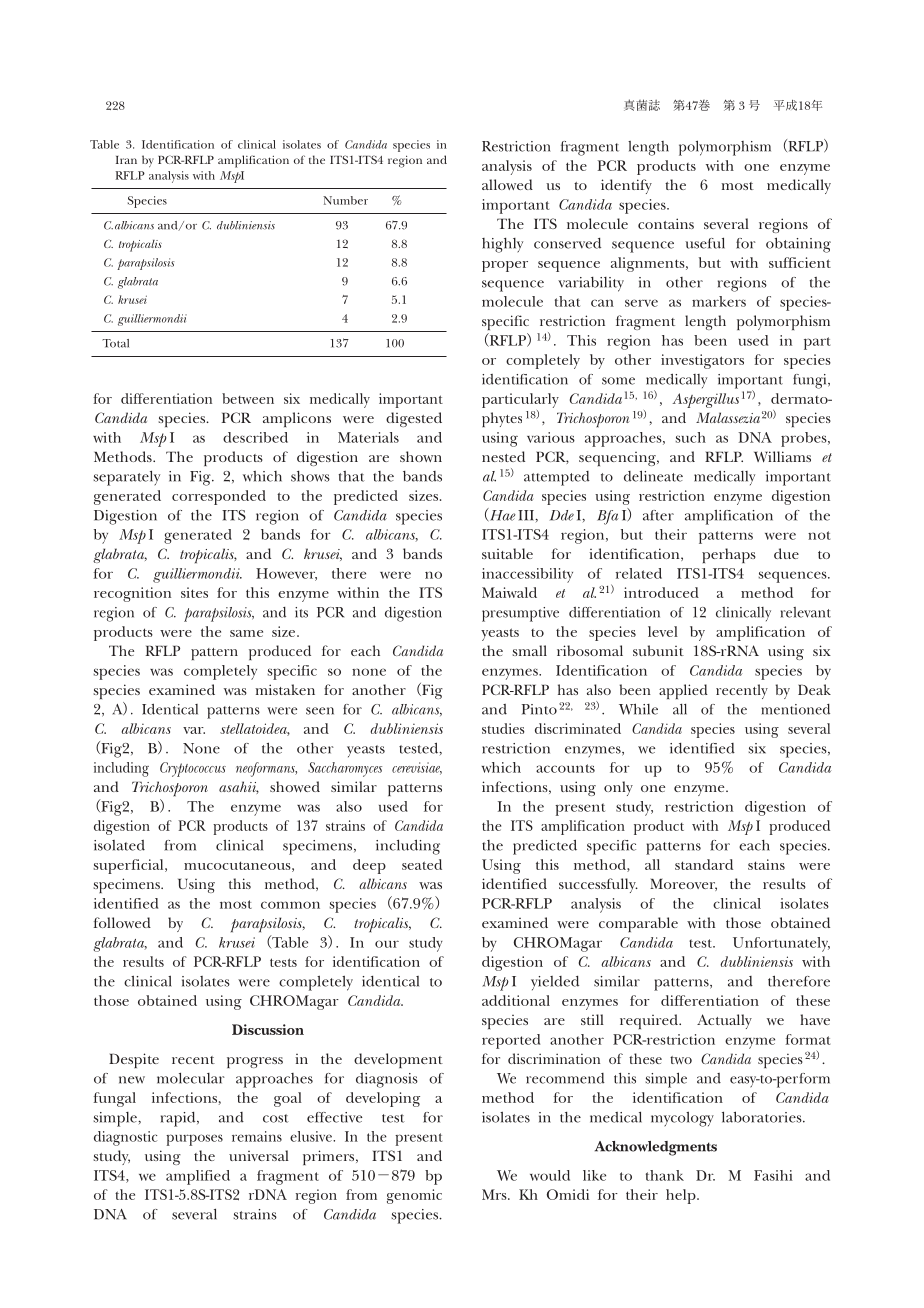  I want to click on followed, so click(122, 922).
